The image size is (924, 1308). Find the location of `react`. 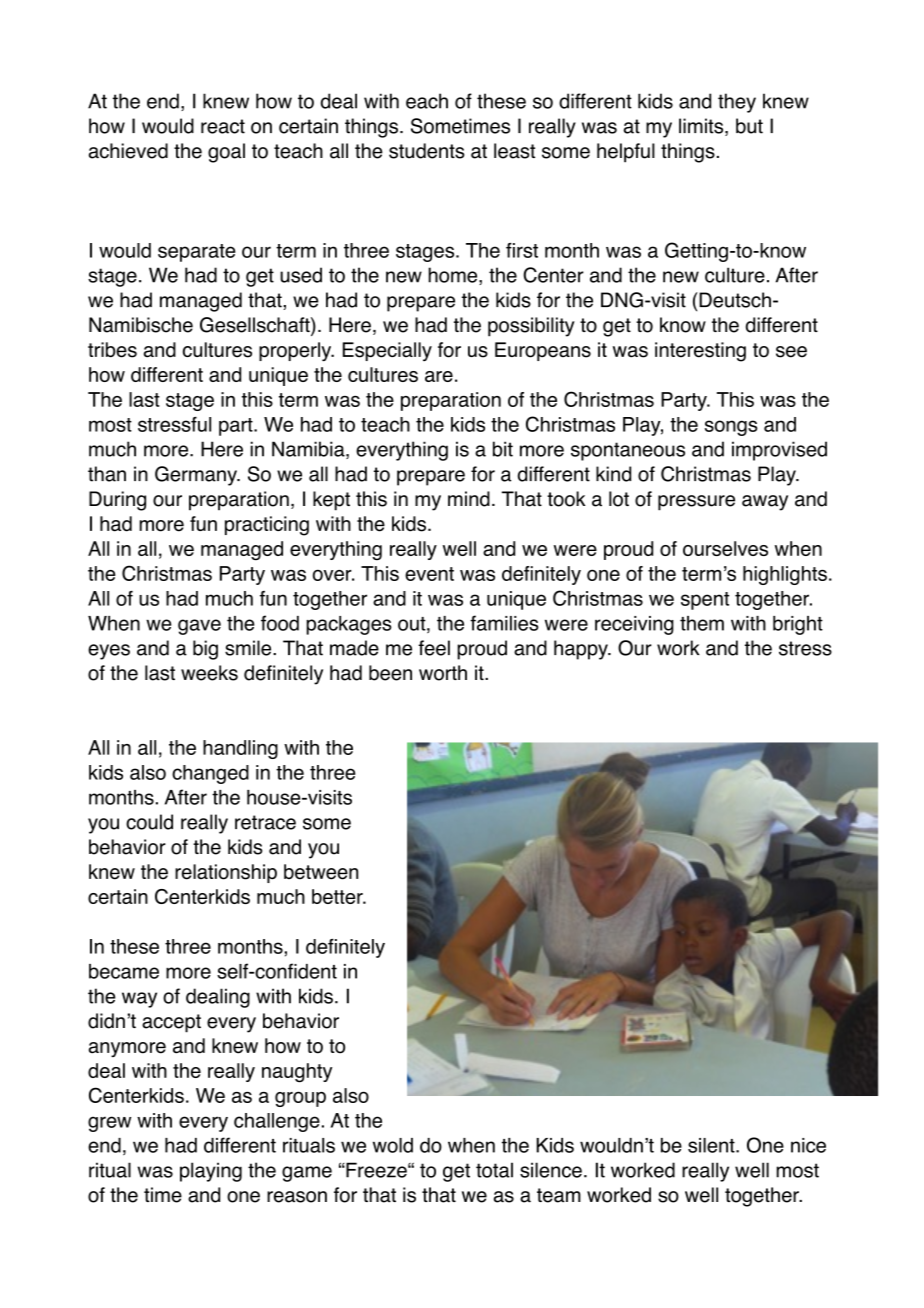

react is located at coordinates (223, 126).
